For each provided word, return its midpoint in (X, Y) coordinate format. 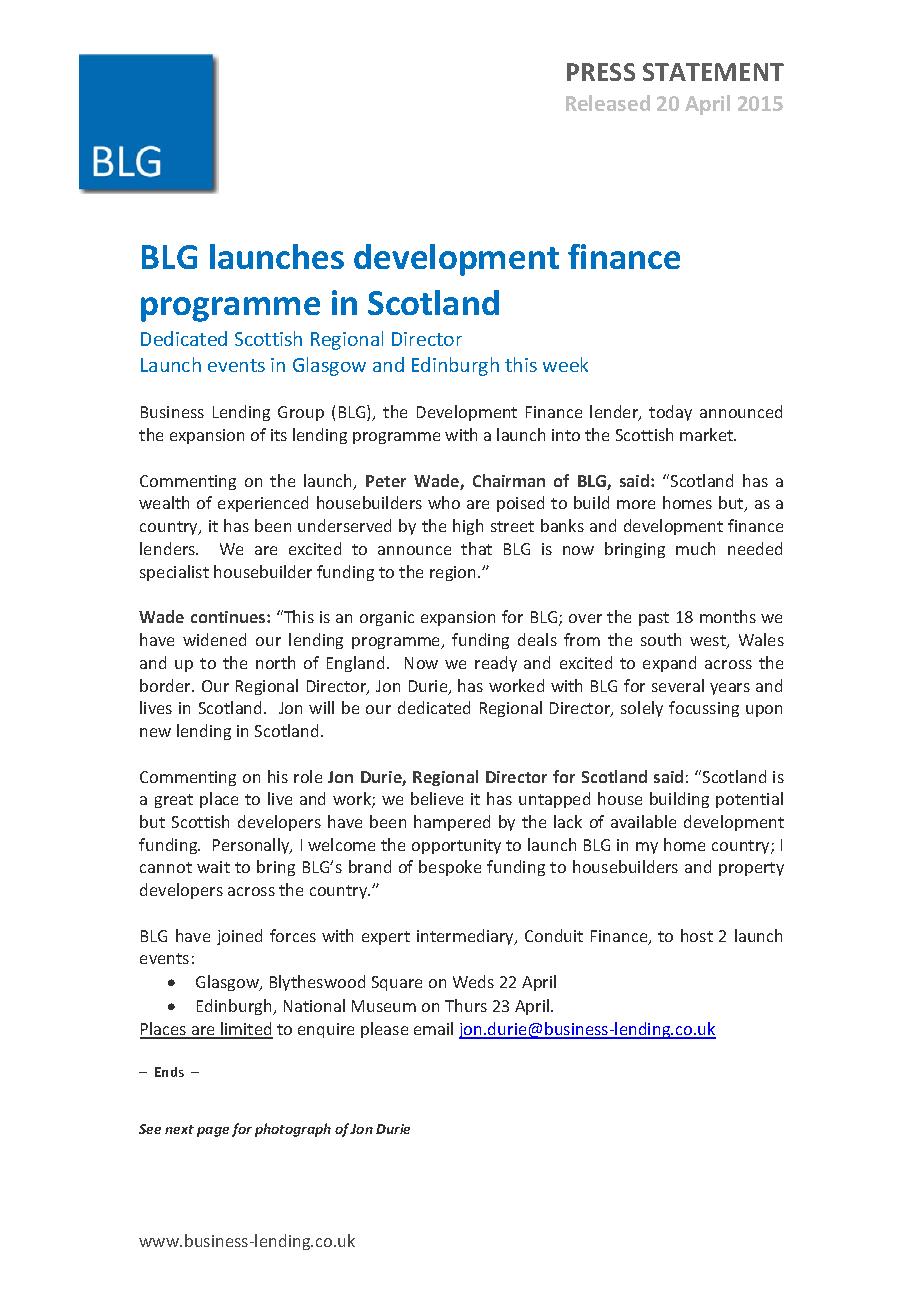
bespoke (450, 868)
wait (213, 867)
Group (301, 413)
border (167, 685)
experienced (263, 504)
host (697, 935)
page (213, 1132)
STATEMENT (713, 72)
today (670, 413)
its (279, 435)
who (444, 502)
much (695, 548)
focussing (704, 709)
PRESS (601, 72)
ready (496, 664)
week (565, 364)
